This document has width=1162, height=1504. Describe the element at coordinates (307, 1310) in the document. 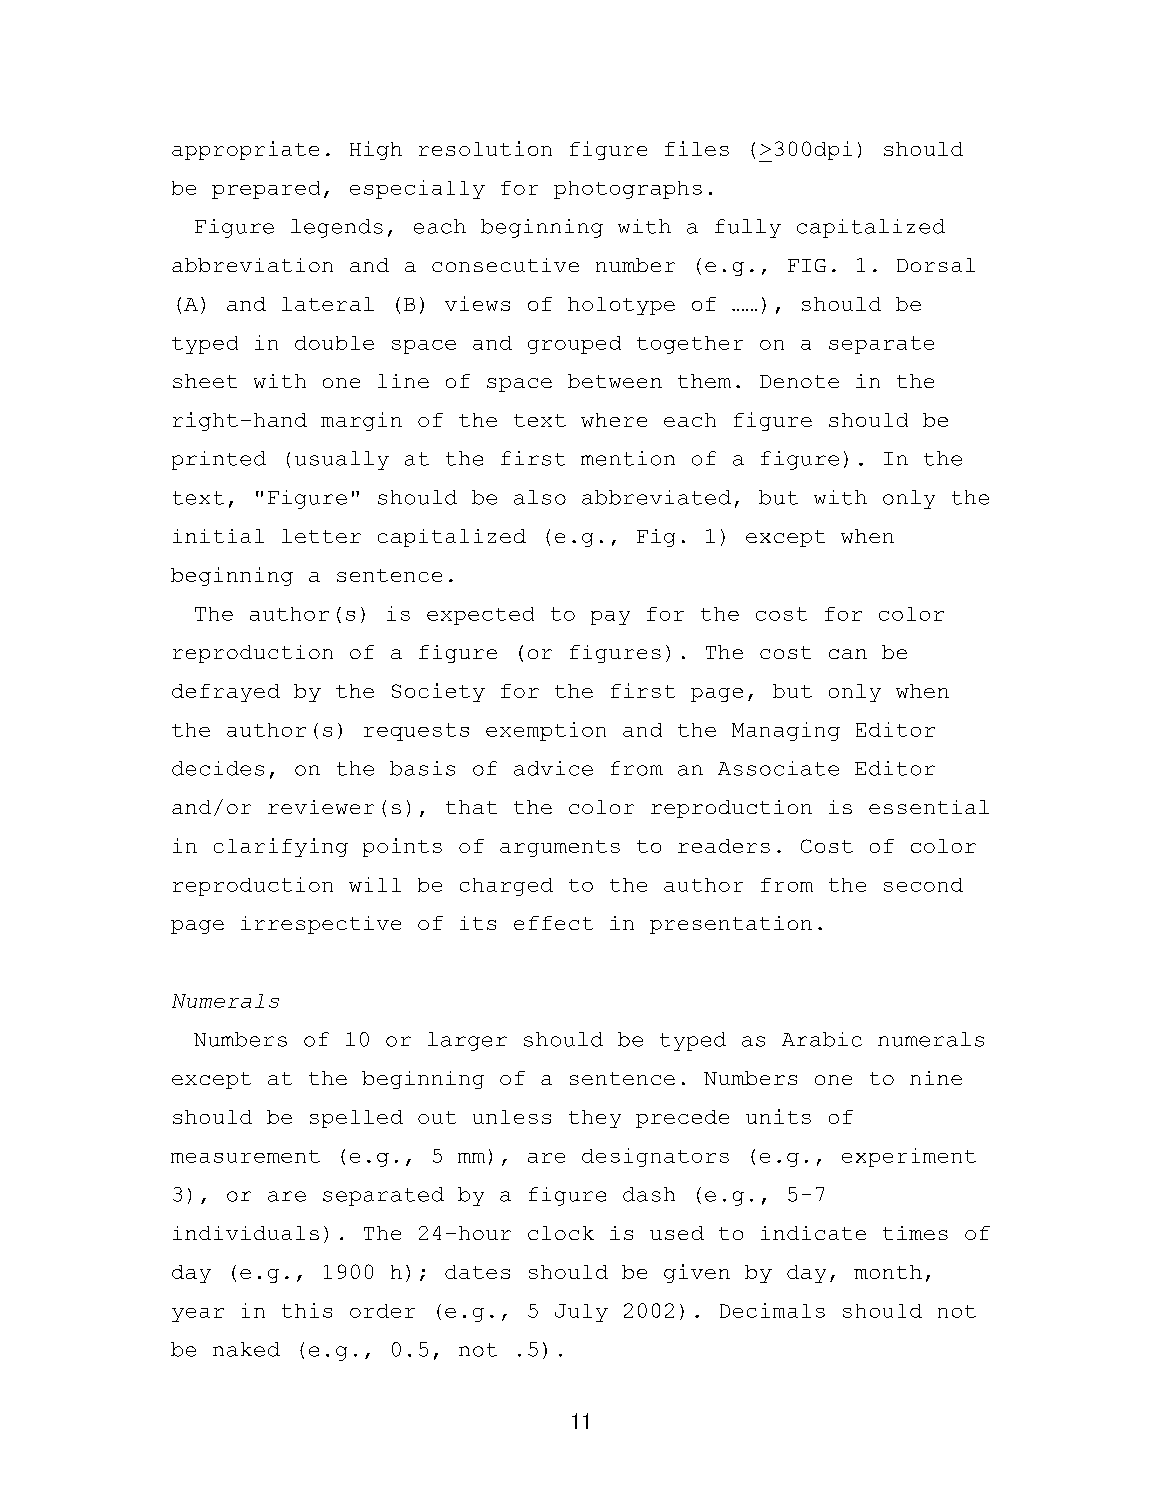

I see `this` at that location.
